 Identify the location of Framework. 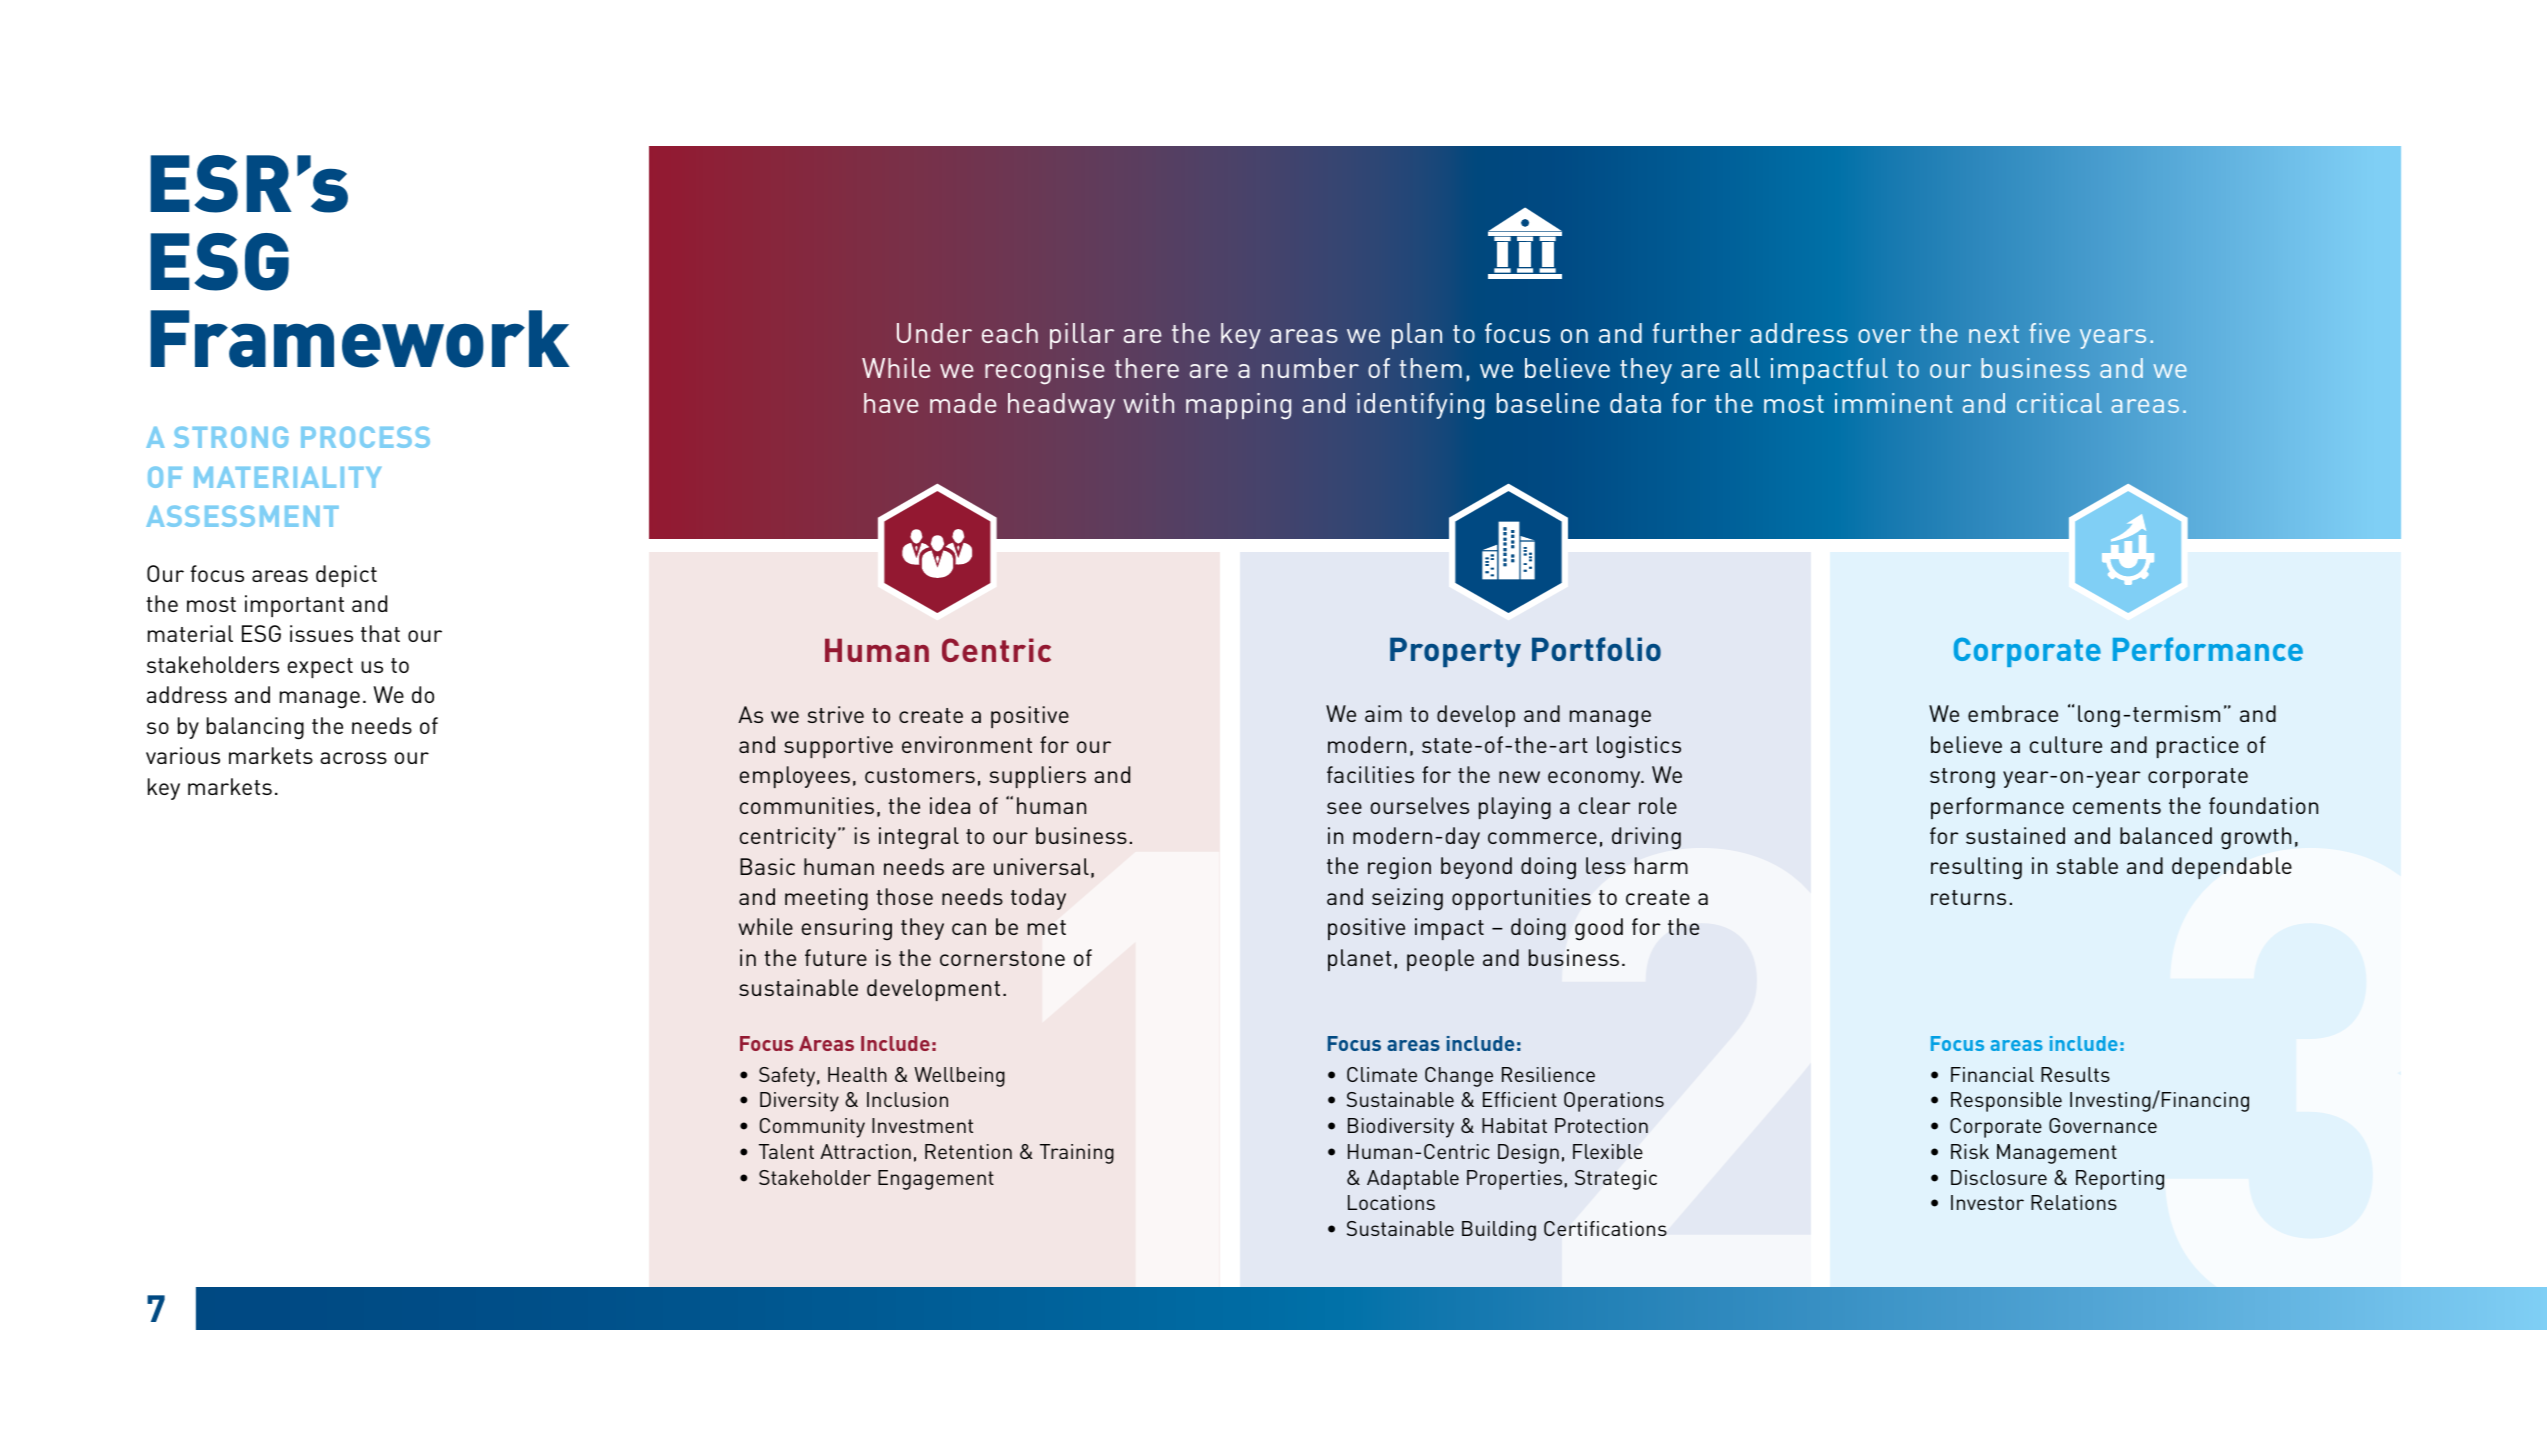
(360, 339).
